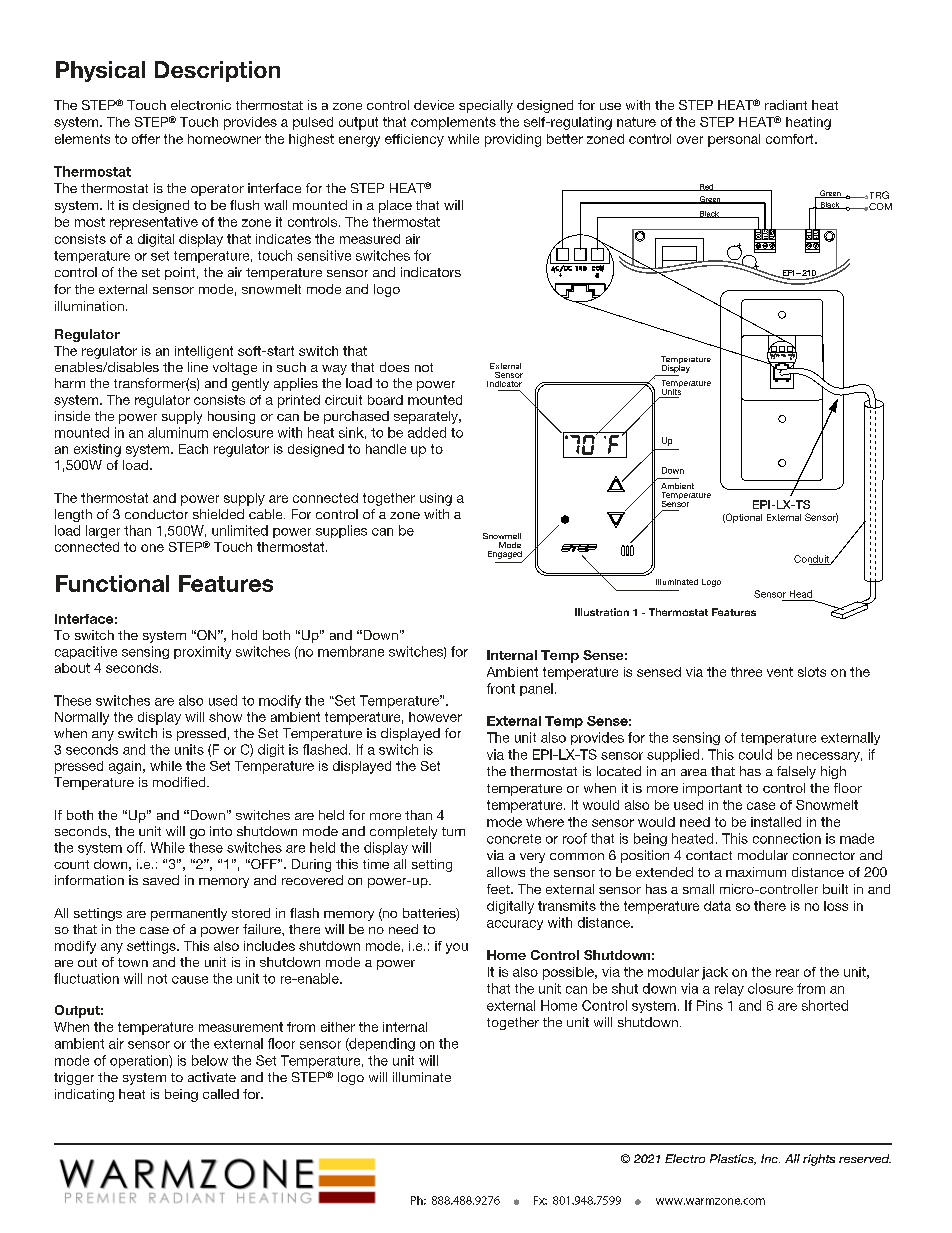  I want to click on specially, so click(486, 106).
